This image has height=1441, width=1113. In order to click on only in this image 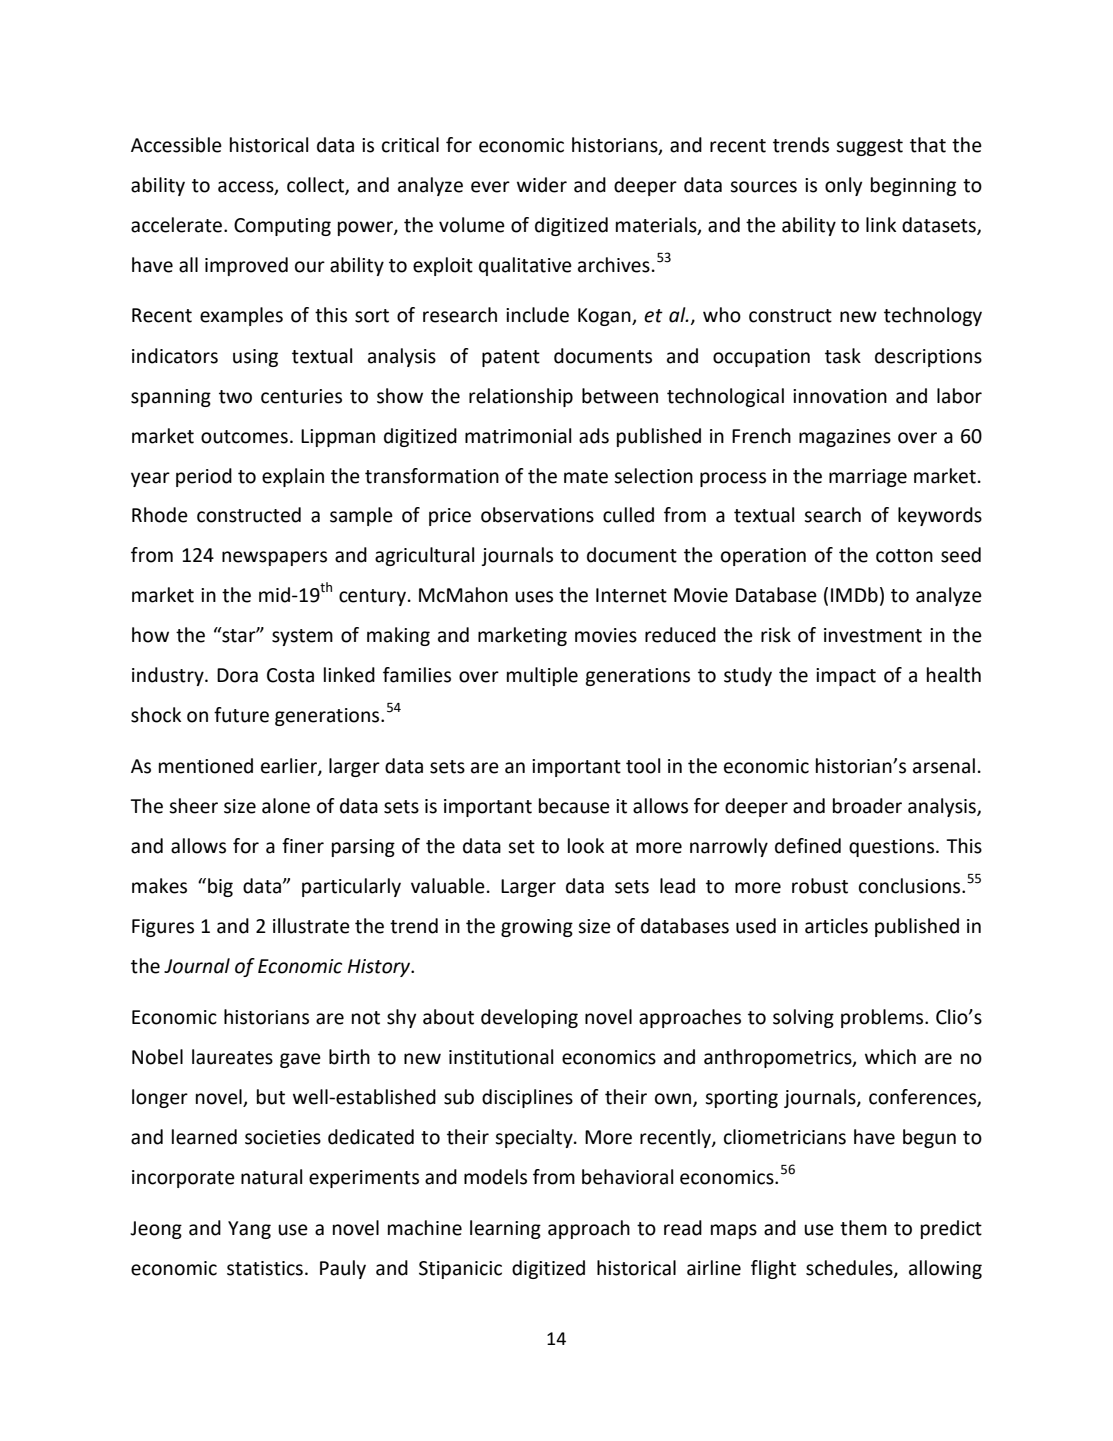, I will do `click(843, 186)`.
